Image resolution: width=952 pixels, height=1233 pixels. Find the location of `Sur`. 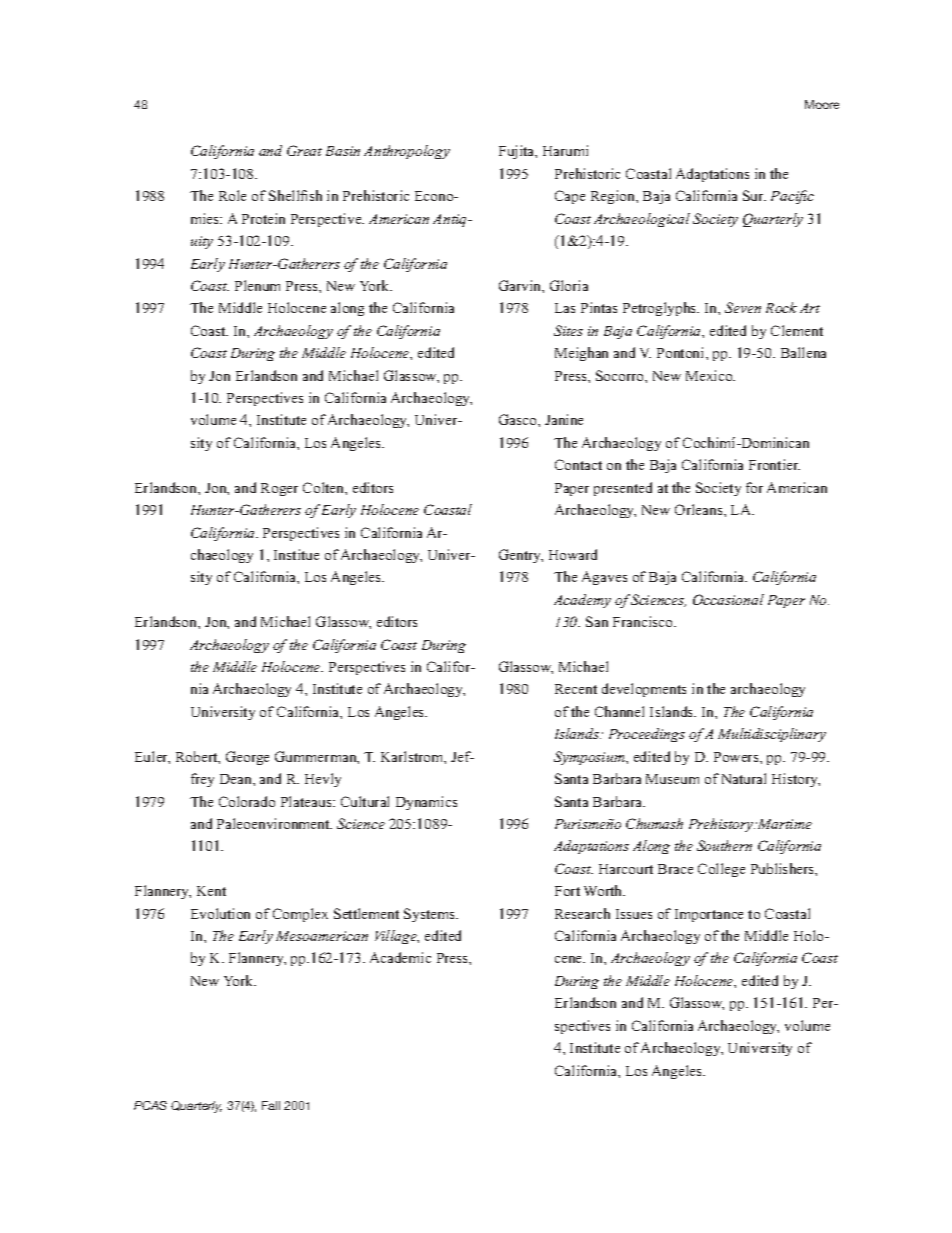

Sur is located at coordinates (754, 195).
